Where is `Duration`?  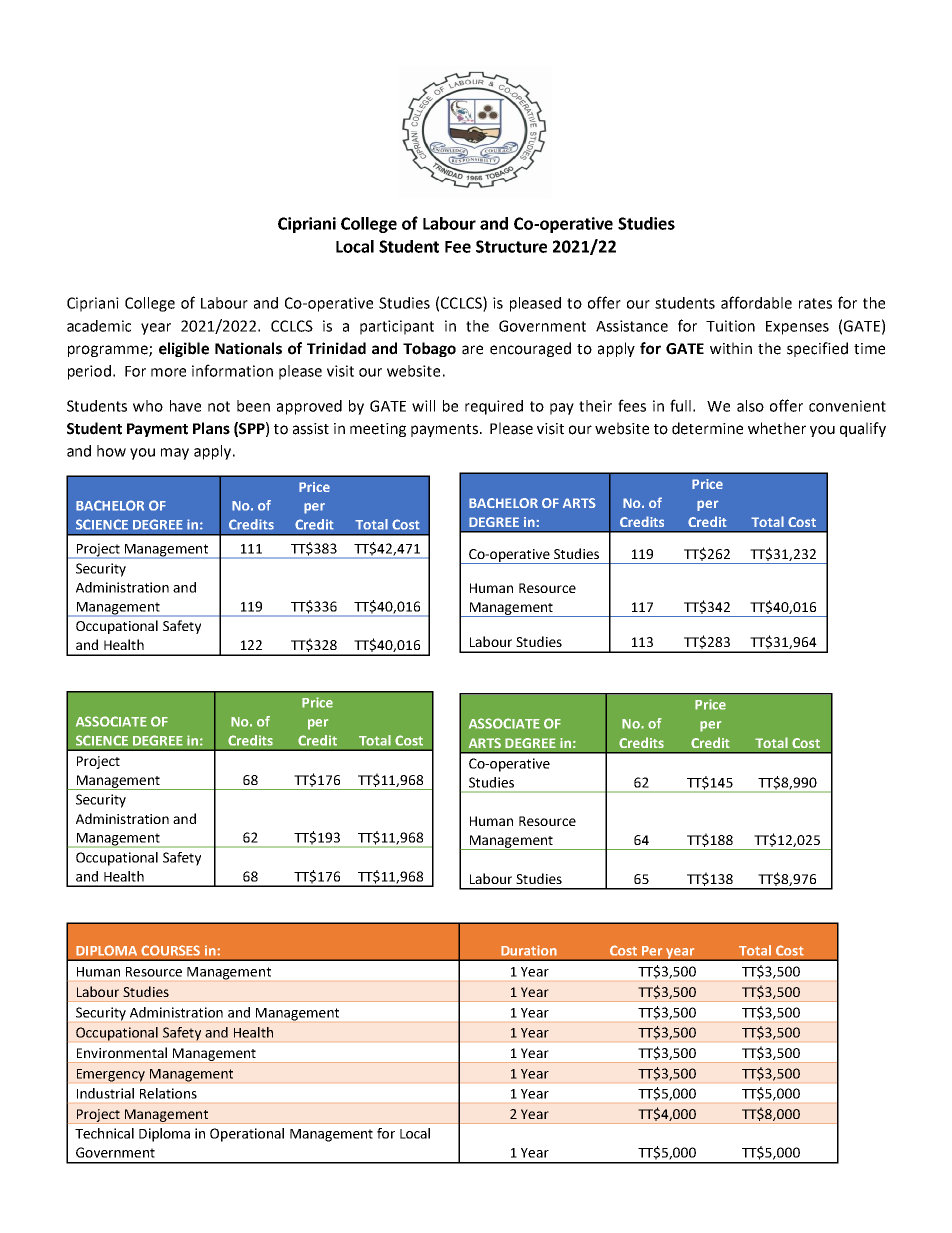
Duration is located at coordinates (529, 950).
